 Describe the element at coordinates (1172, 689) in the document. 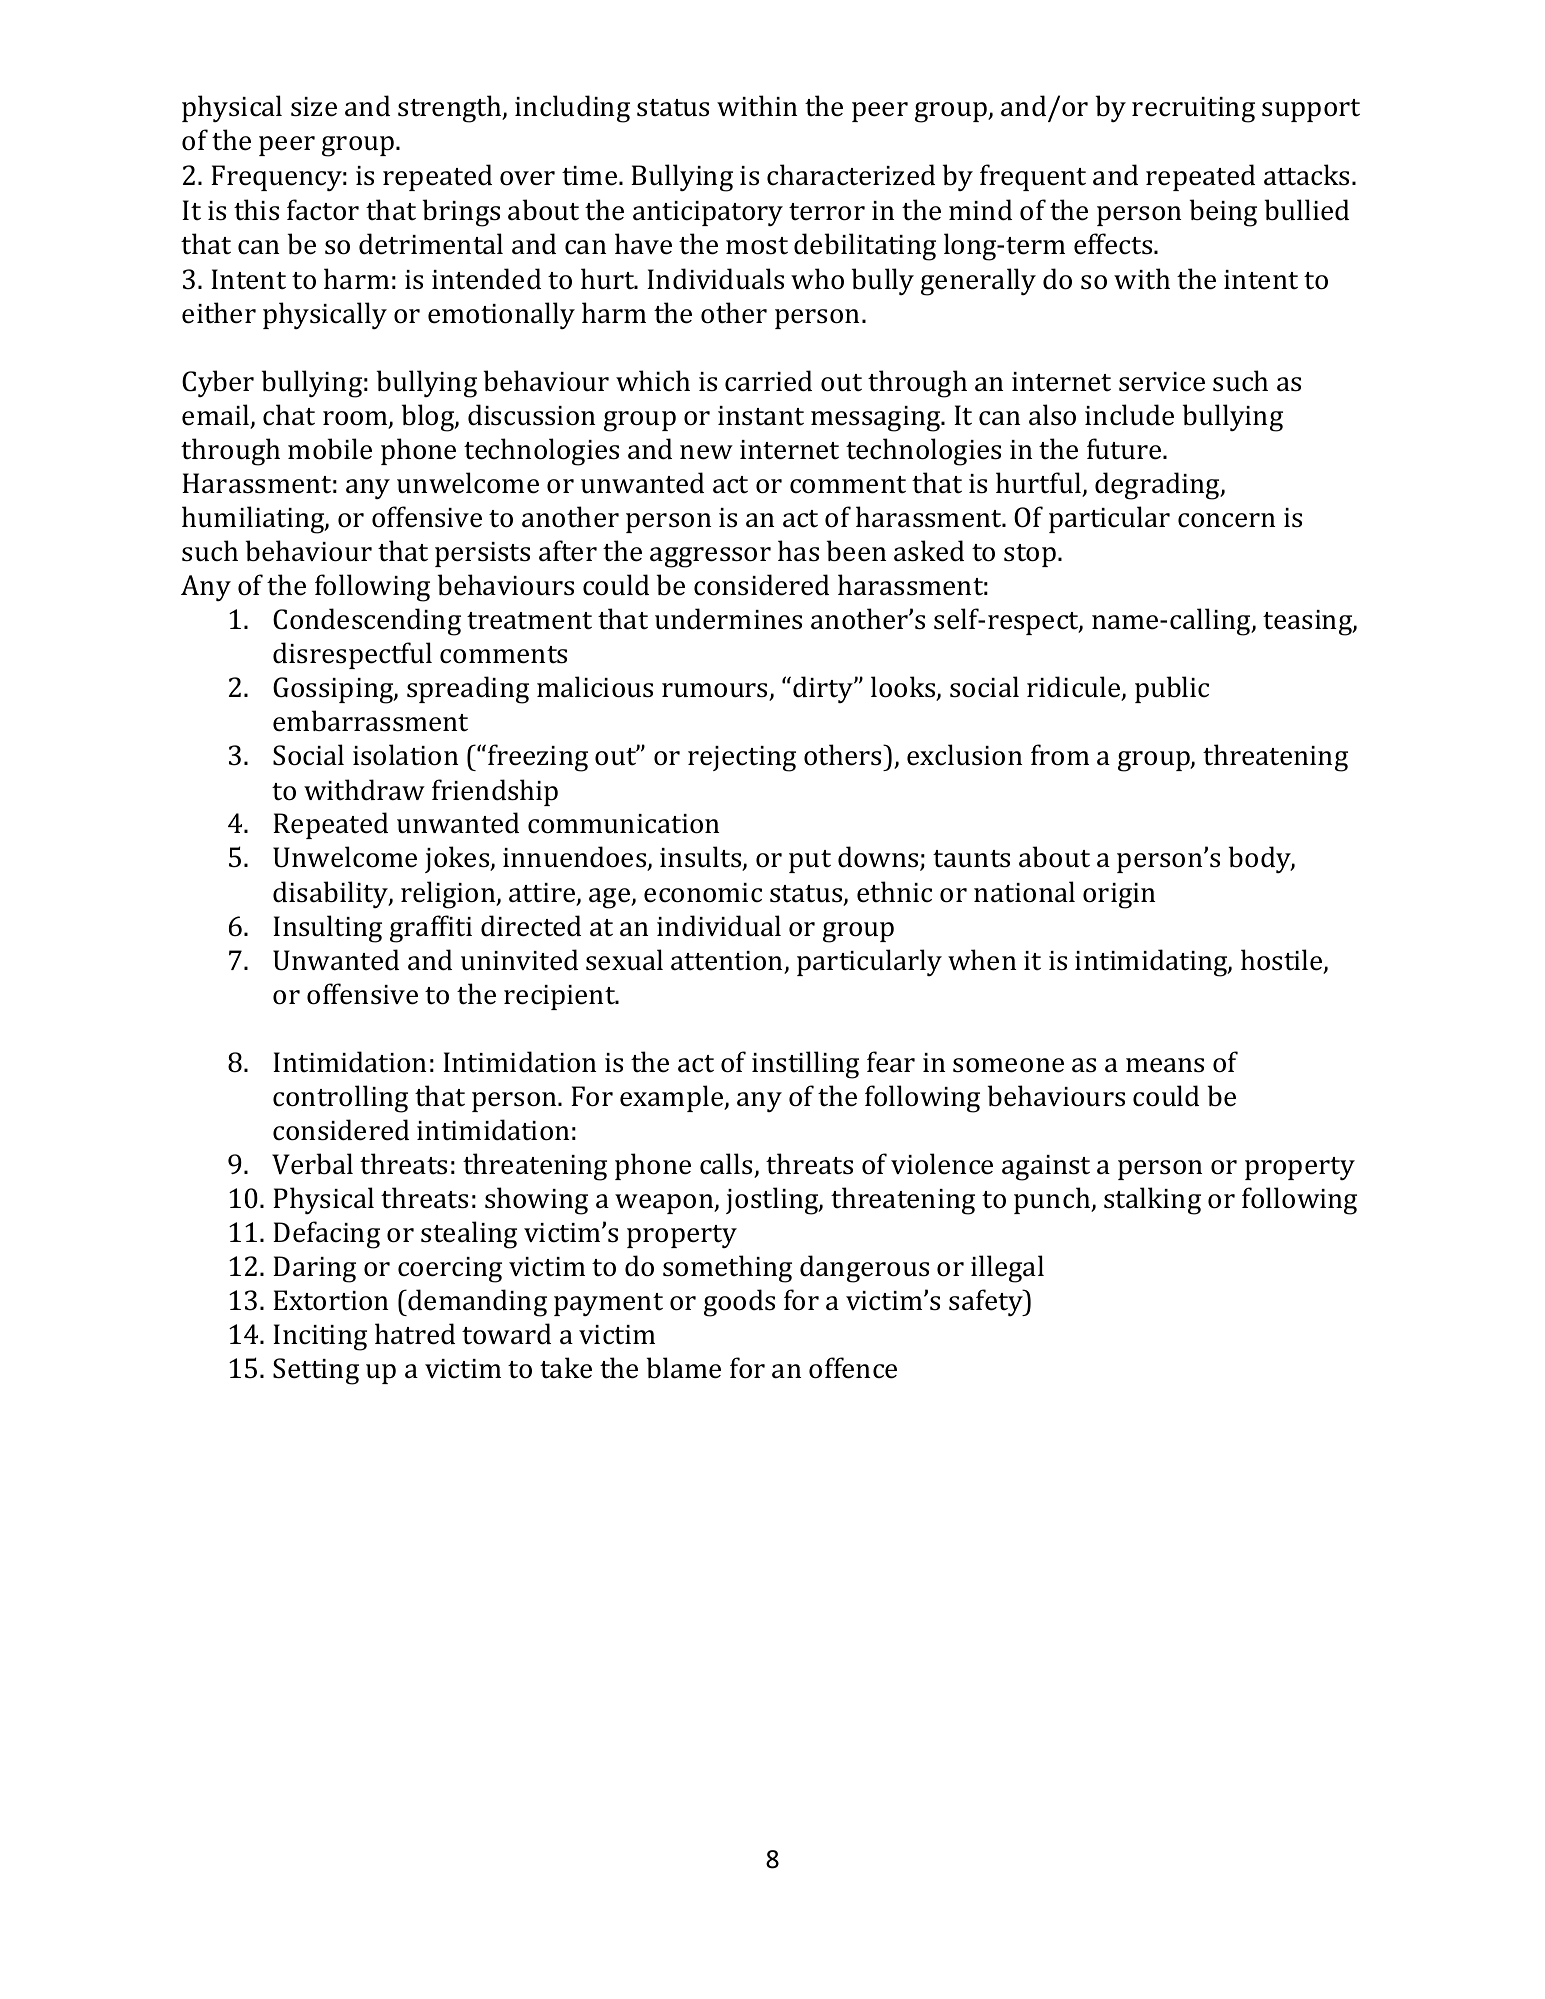

I see `public` at that location.
